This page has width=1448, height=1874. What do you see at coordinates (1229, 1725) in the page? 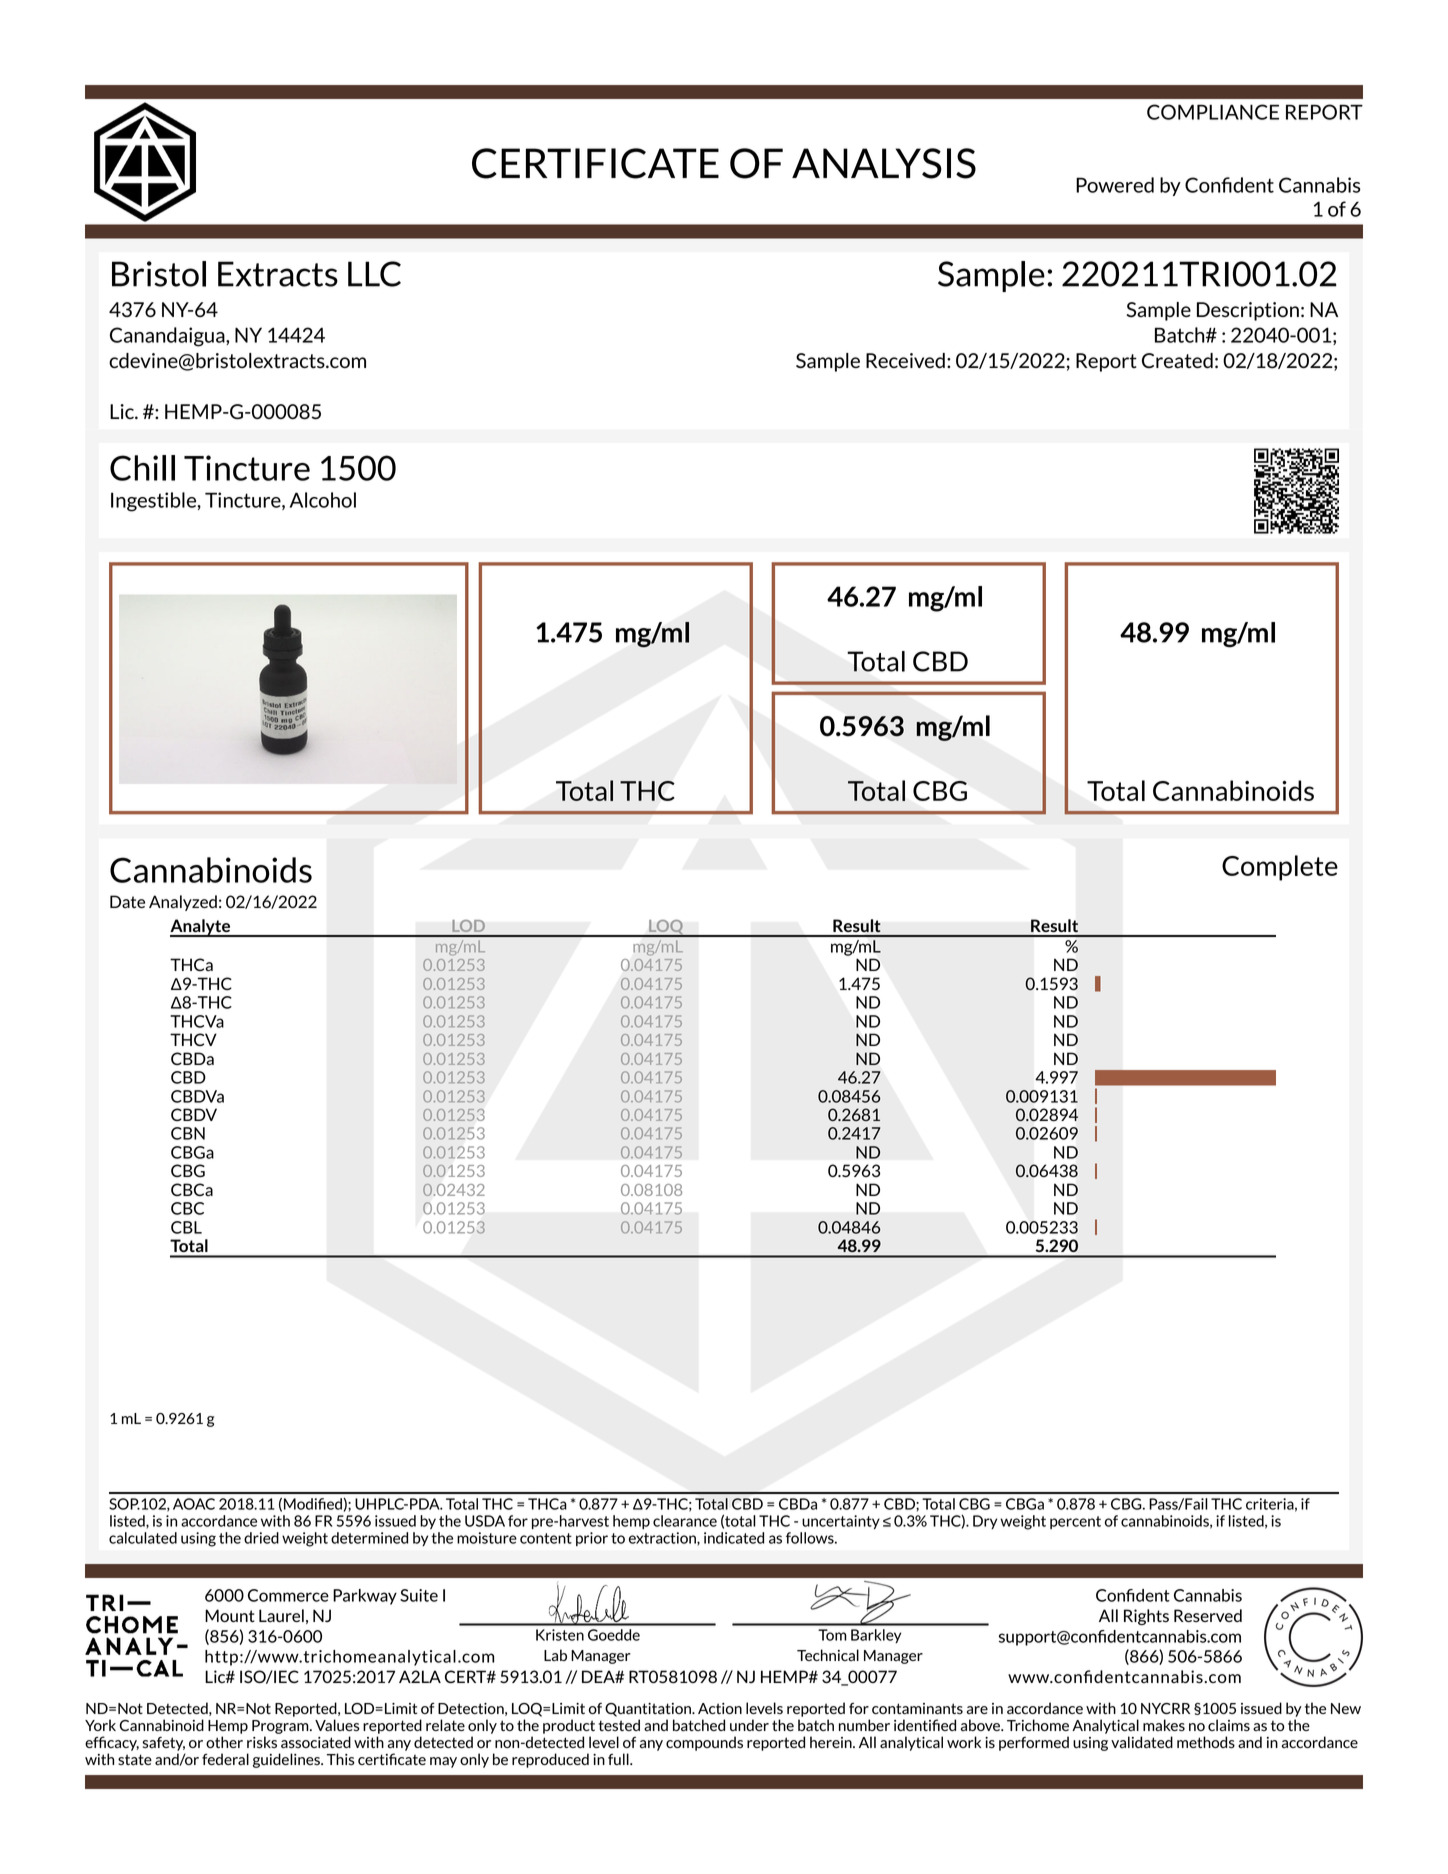
I see `claims` at bounding box center [1229, 1725].
